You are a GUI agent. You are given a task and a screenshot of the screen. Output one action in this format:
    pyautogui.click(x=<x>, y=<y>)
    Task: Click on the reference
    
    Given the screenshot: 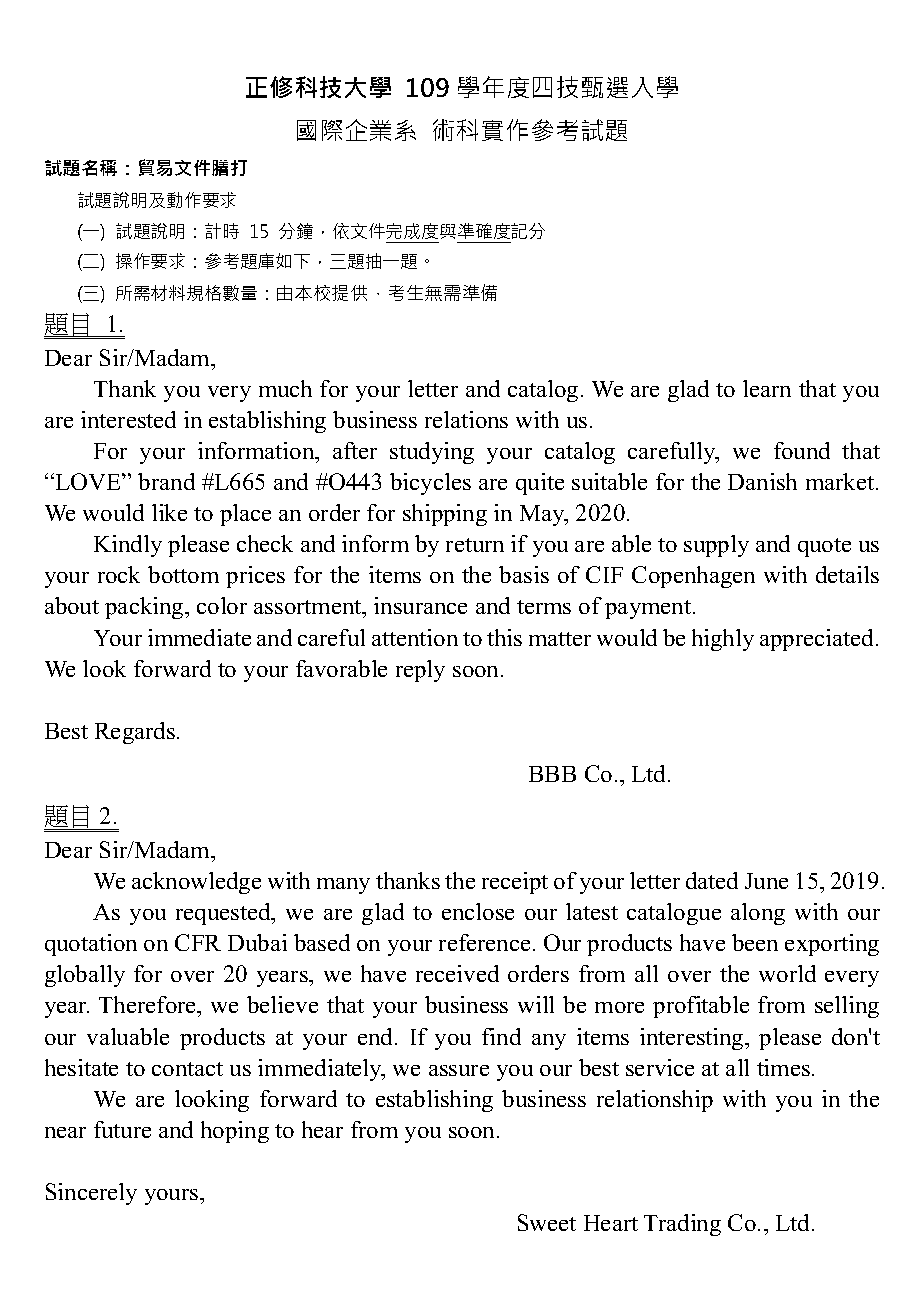 What is the action you would take?
    pyautogui.click(x=484, y=942)
